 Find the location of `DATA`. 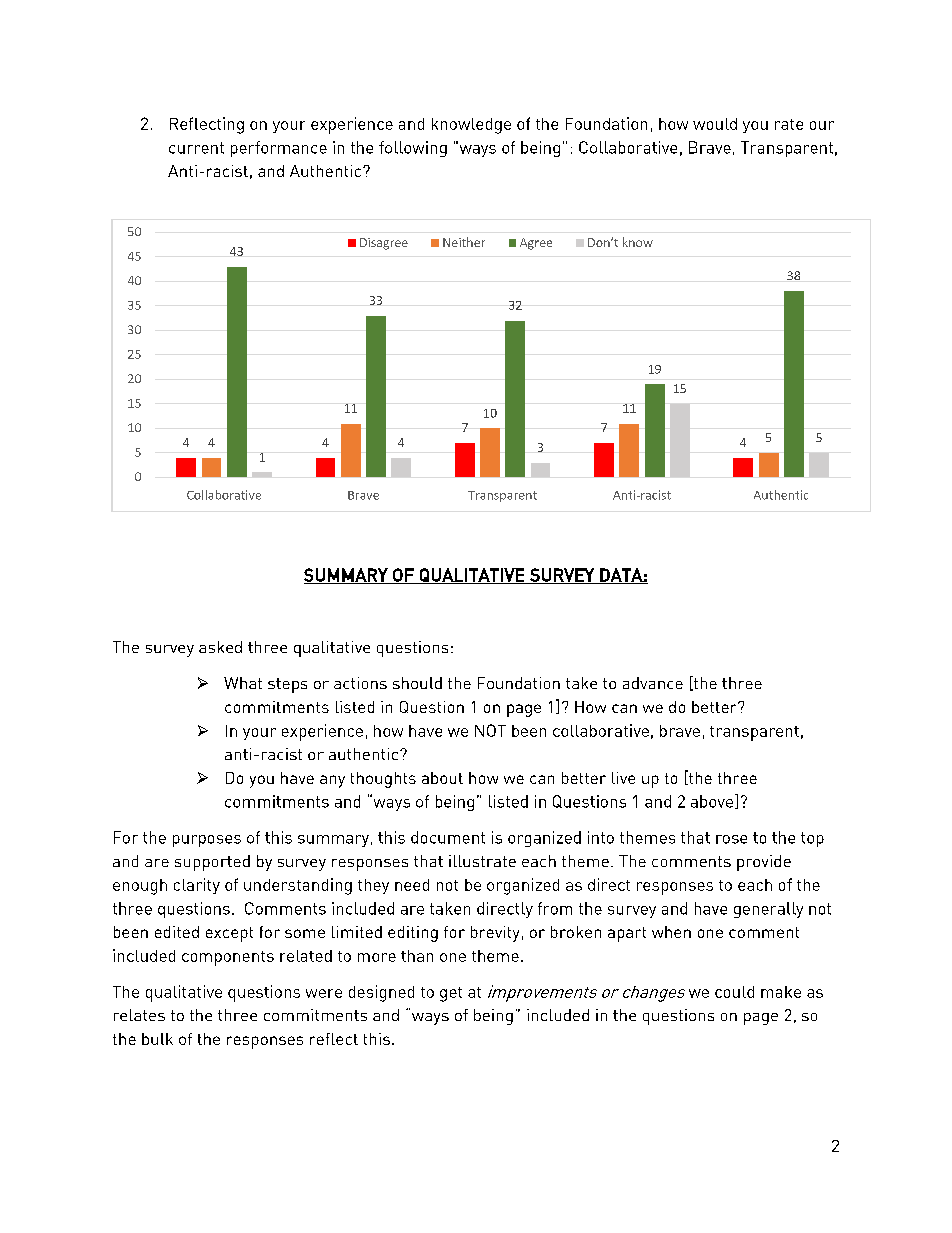

DATA is located at coordinates (621, 576).
